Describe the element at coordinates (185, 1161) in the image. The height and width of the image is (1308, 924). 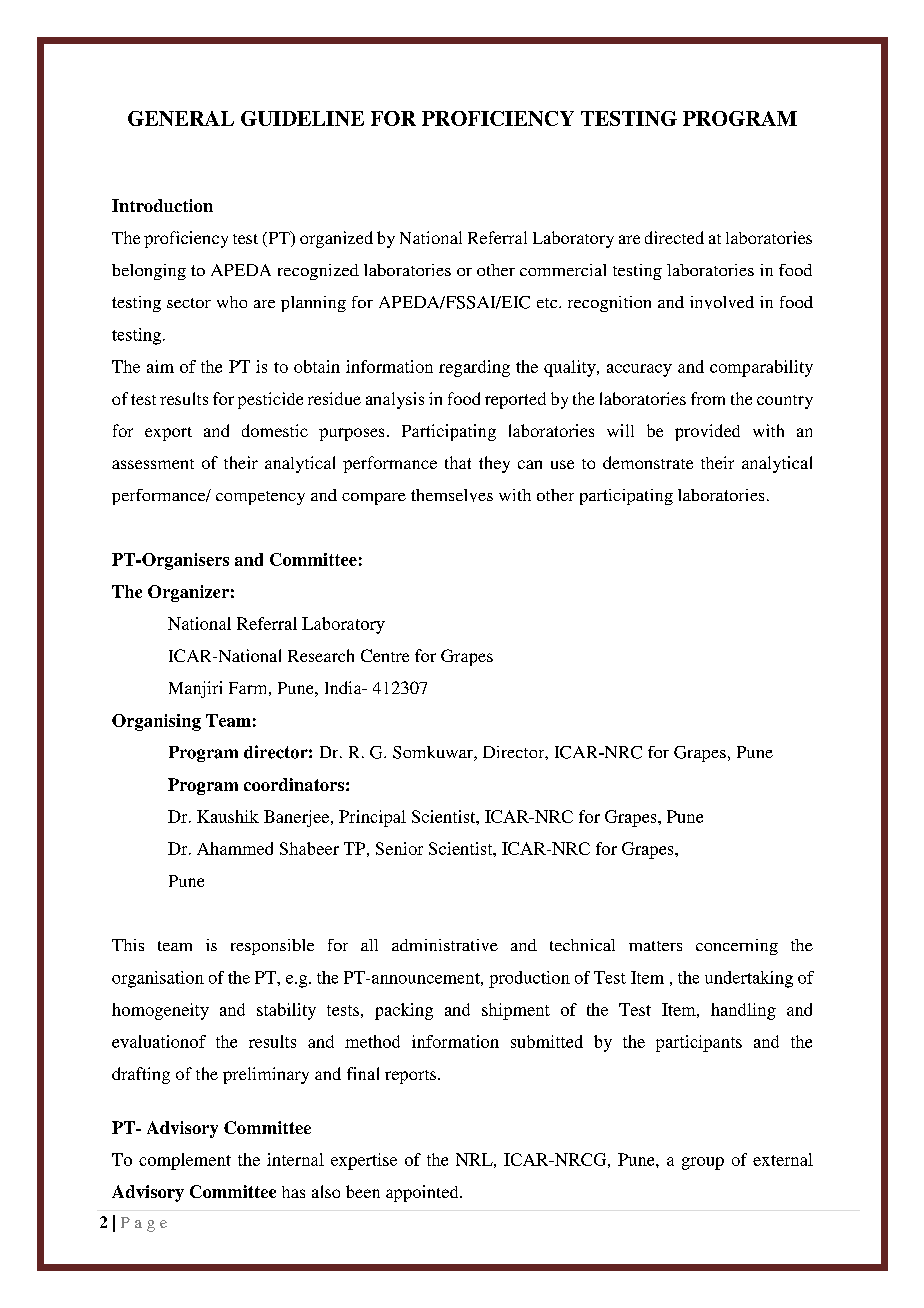
I see `complement` at that location.
